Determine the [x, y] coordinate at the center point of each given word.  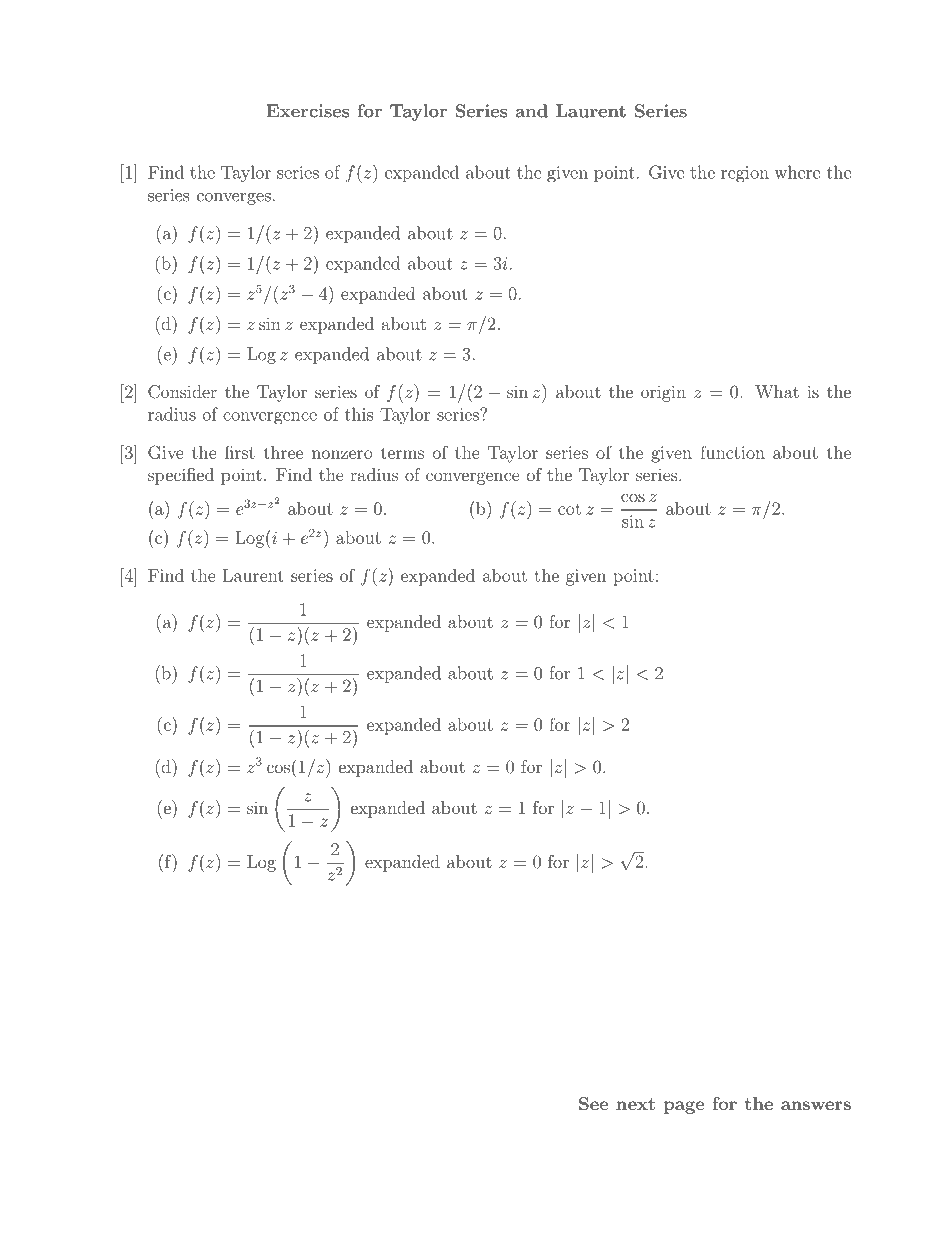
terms [402, 453]
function [732, 452]
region [745, 174]
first [240, 452]
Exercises [308, 111]
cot [569, 509]
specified [181, 476]
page [684, 1107]
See [593, 1103]
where [797, 172]
